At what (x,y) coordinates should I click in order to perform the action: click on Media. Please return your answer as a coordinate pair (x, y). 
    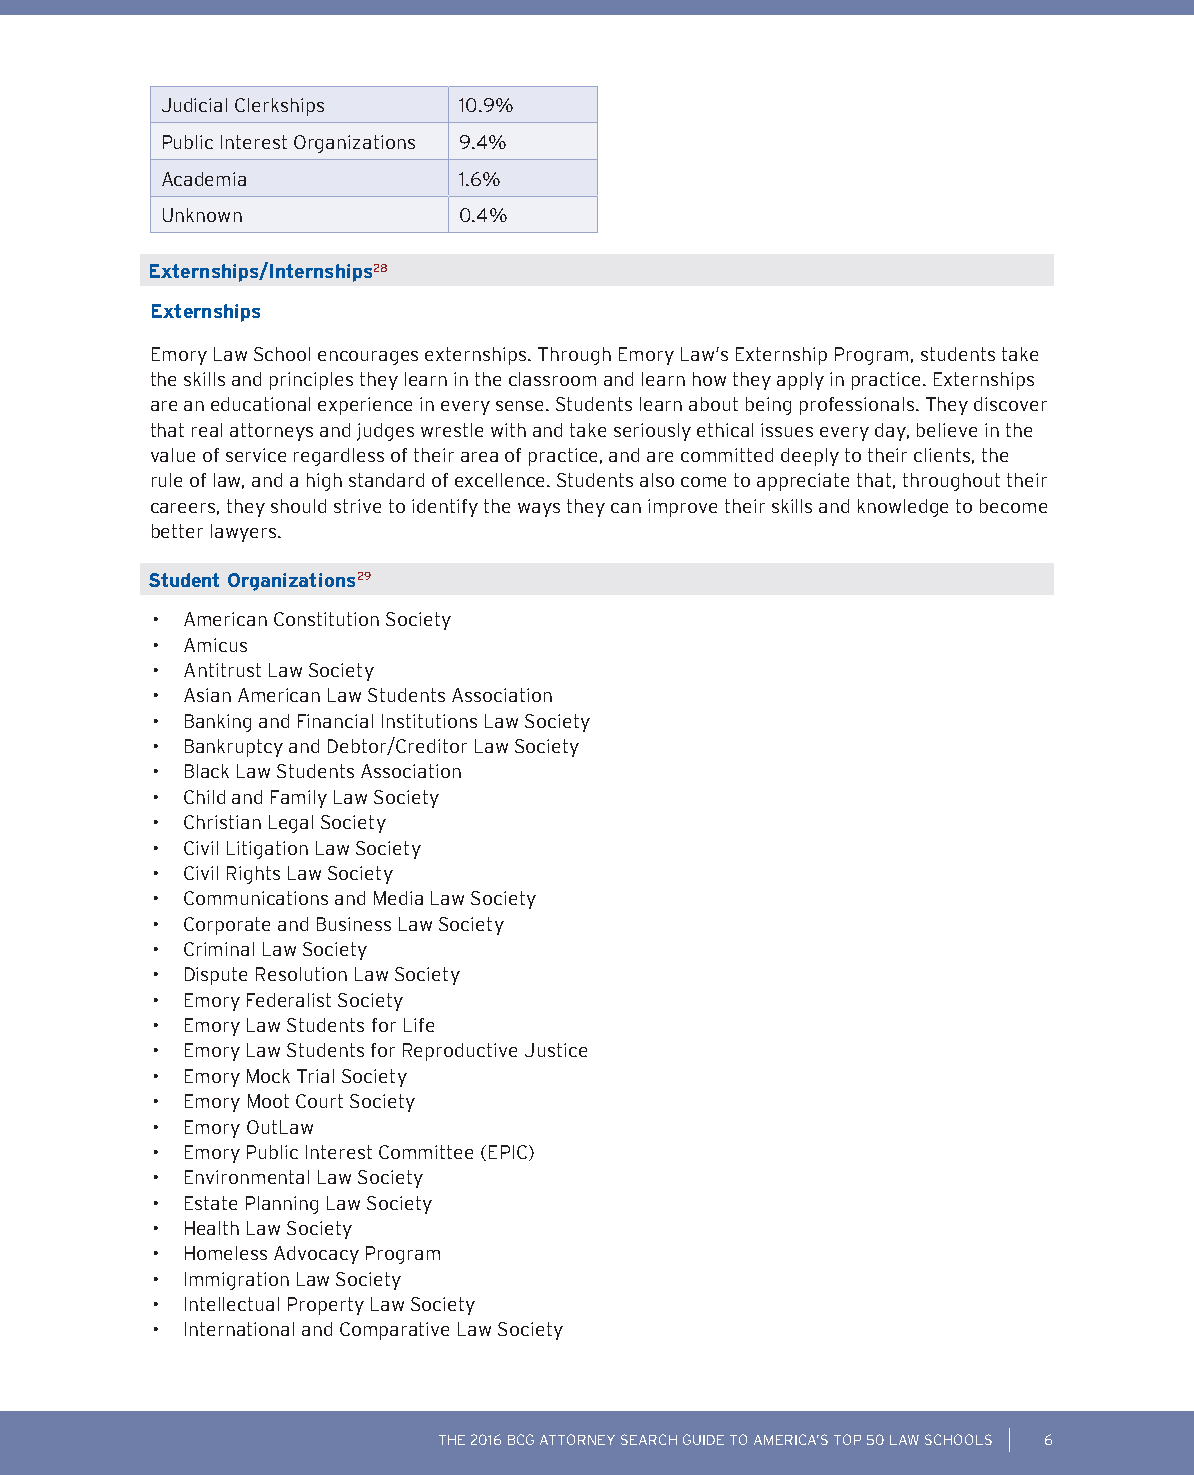
    Looking at the image, I should click on (398, 898).
